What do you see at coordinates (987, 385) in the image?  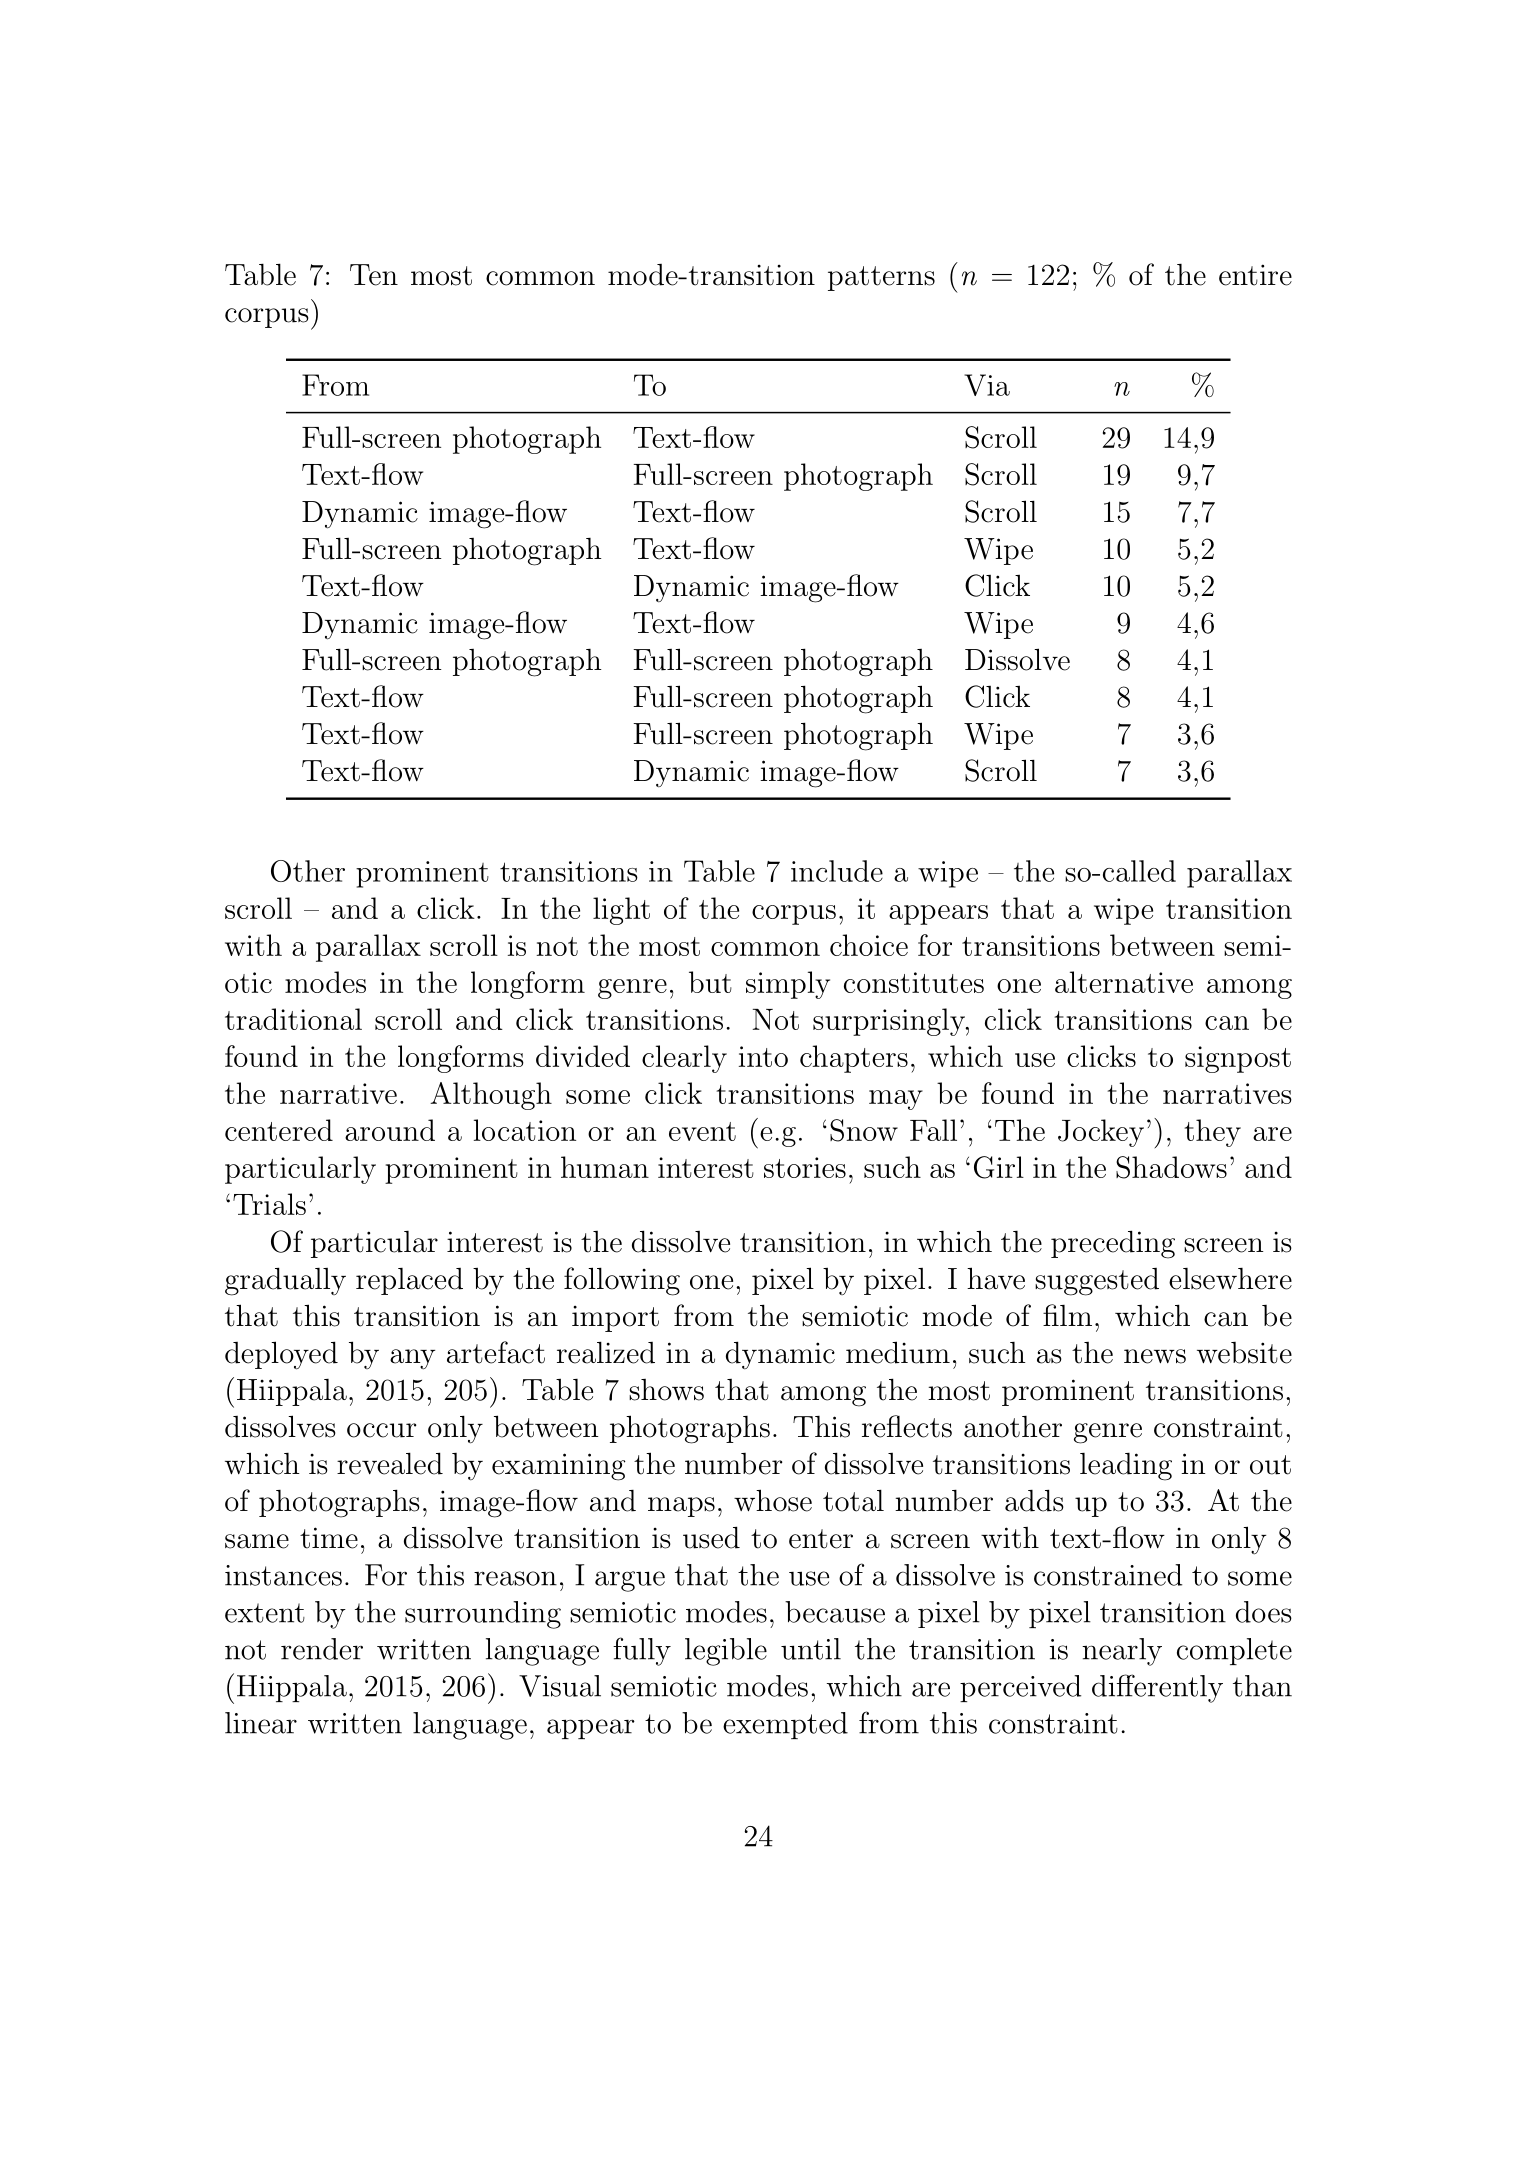 I see `Via` at bounding box center [987, 385].
